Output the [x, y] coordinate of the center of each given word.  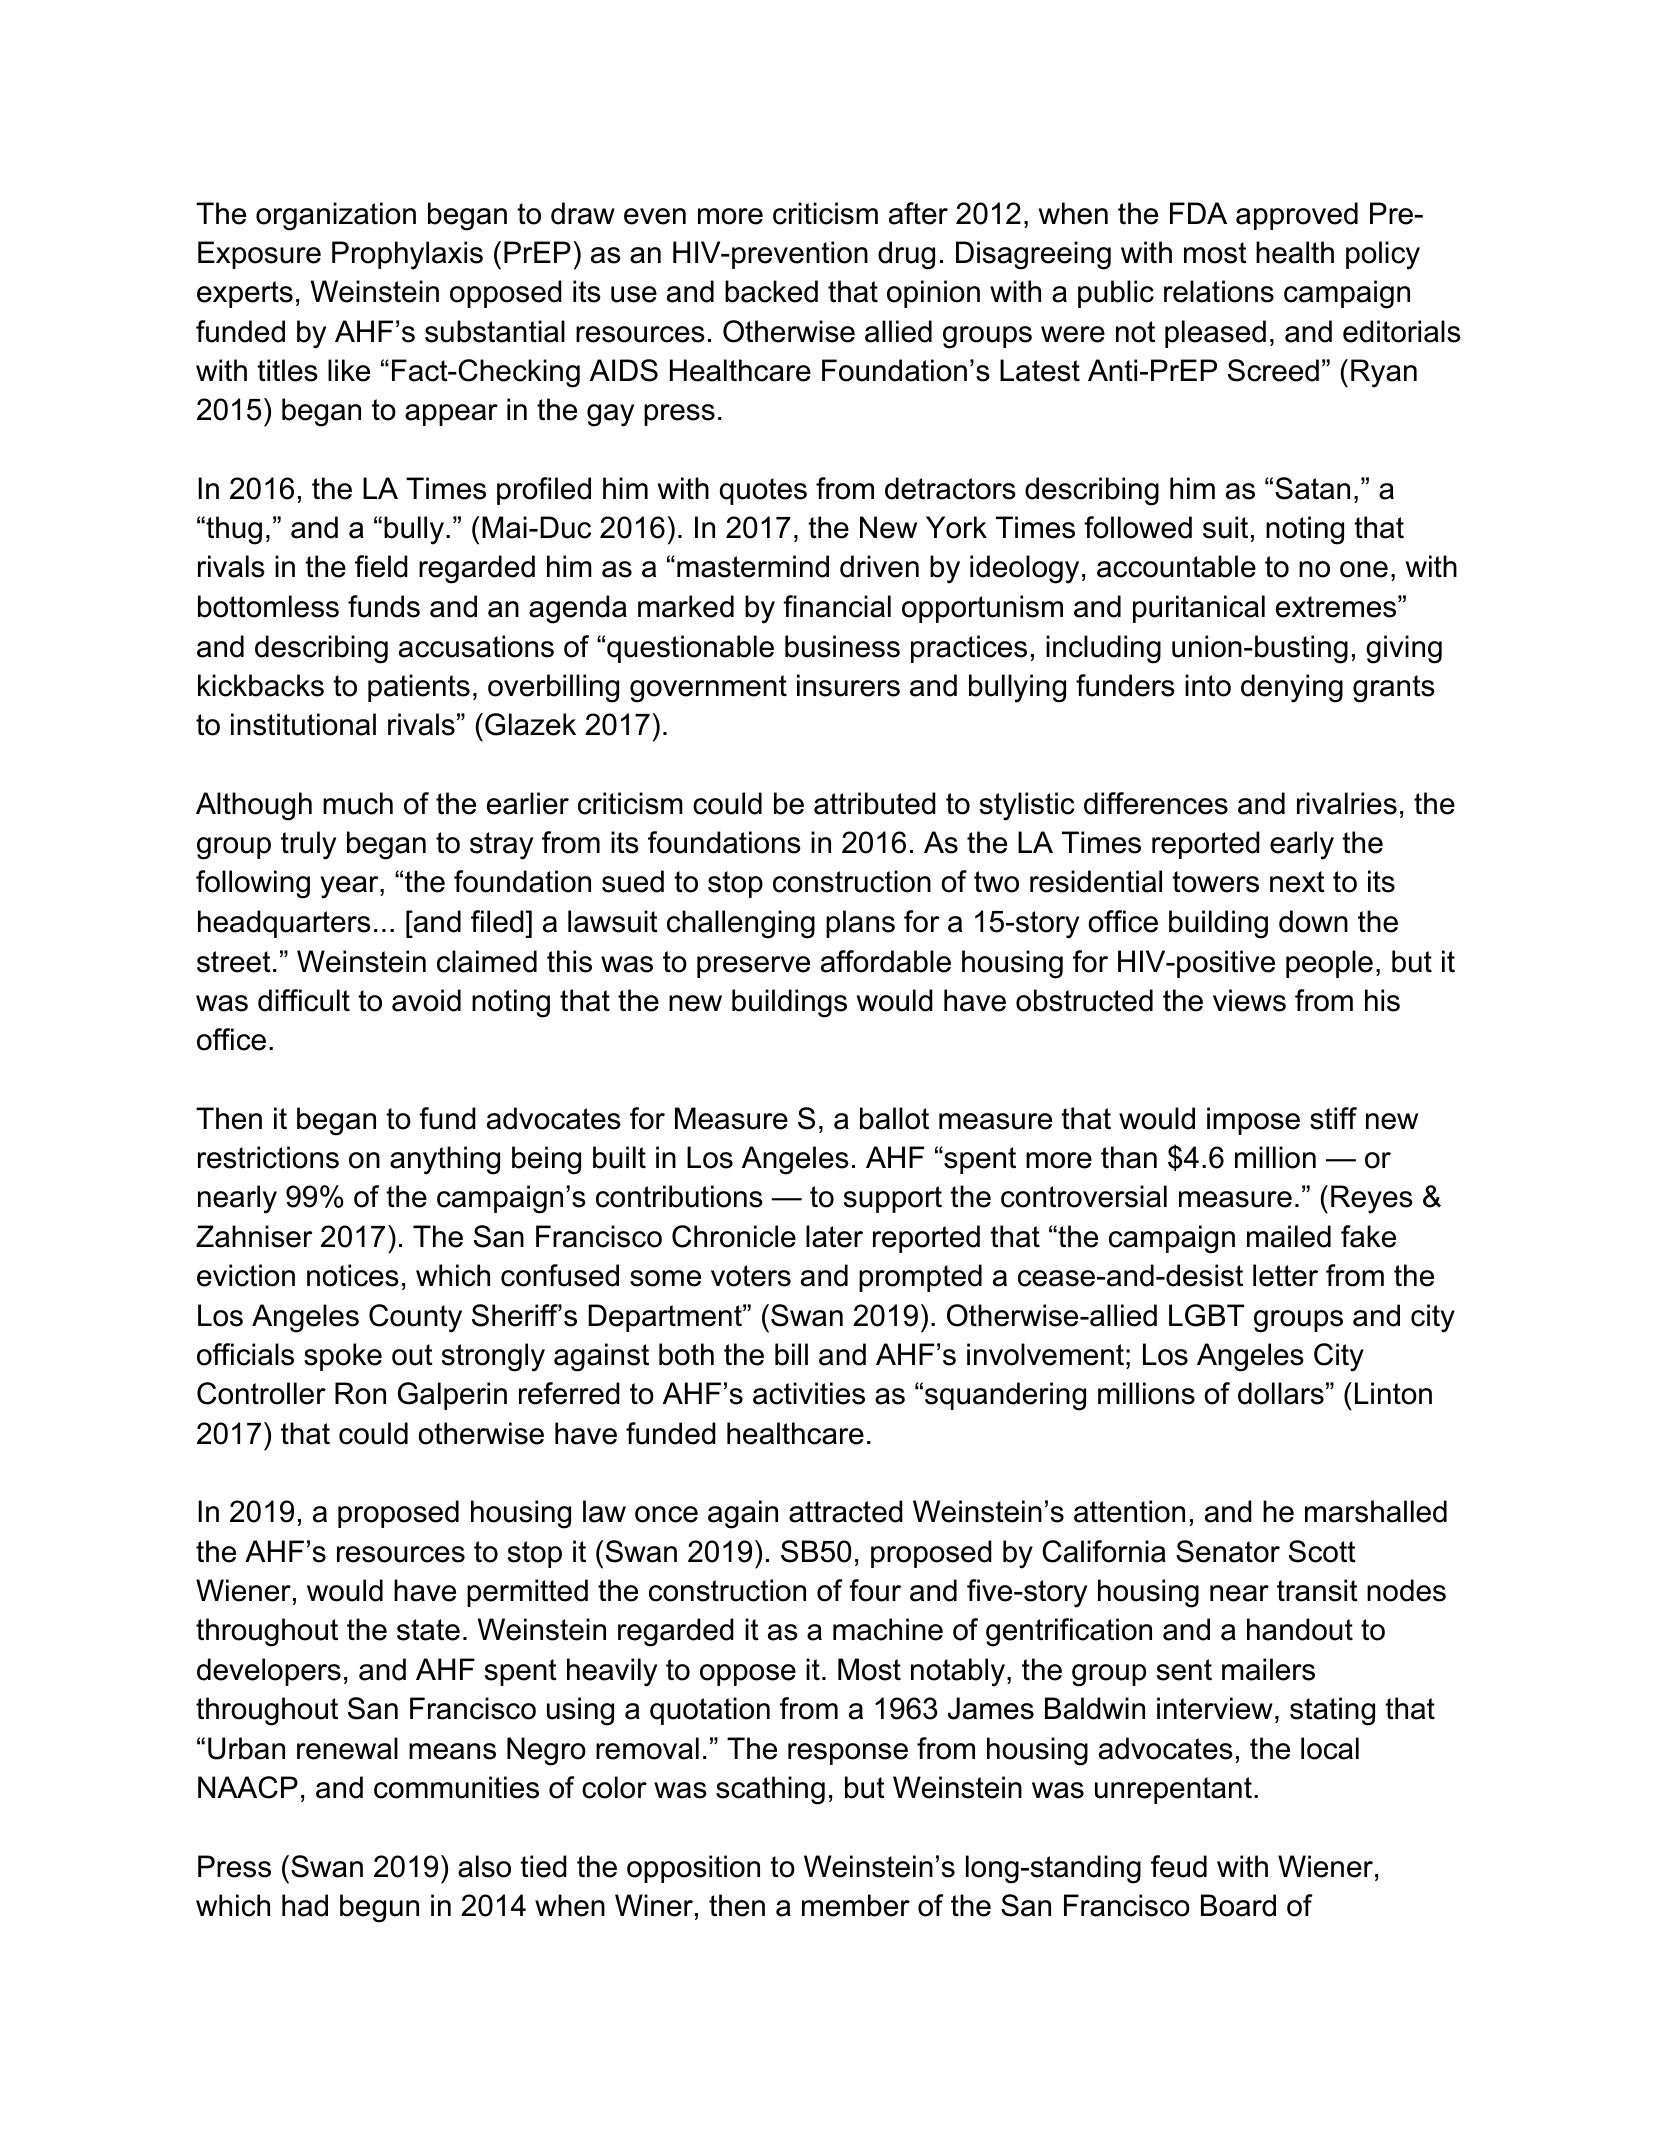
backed [771, 291]
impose [1253, 1121]
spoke [343, 1357]
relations [1219, 291]
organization [336, 216]
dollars [1281, 1393]
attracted [846, 1511]
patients [419, 688]
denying [1292, 688]
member [856, 1905]
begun [379, 1908]
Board [1238, 1905]
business [842, 646]
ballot [894, 1118]
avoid [426, 1000]
